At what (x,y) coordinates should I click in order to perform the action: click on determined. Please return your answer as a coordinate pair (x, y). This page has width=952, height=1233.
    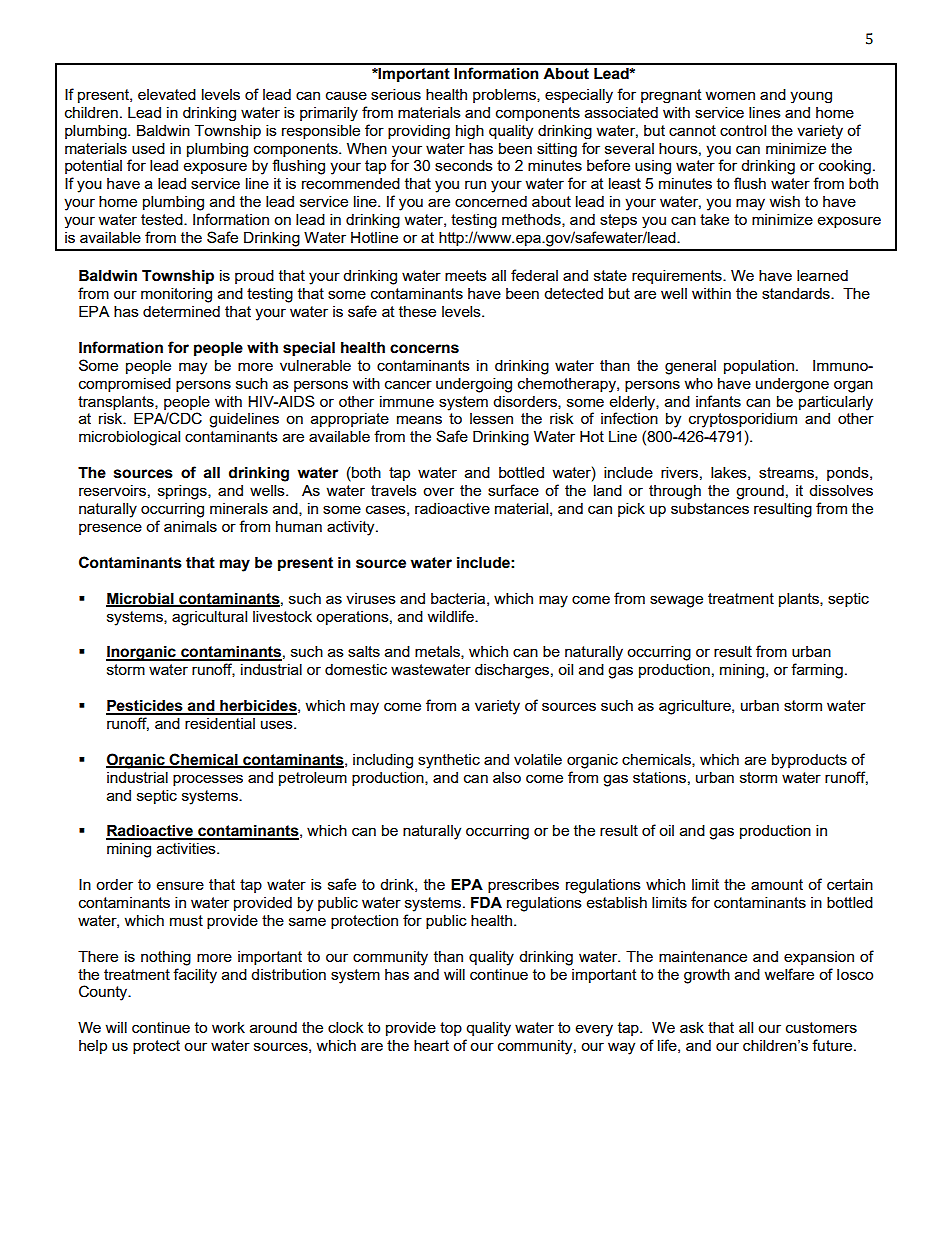
    Looking at the image, I should click on (181, 311).
